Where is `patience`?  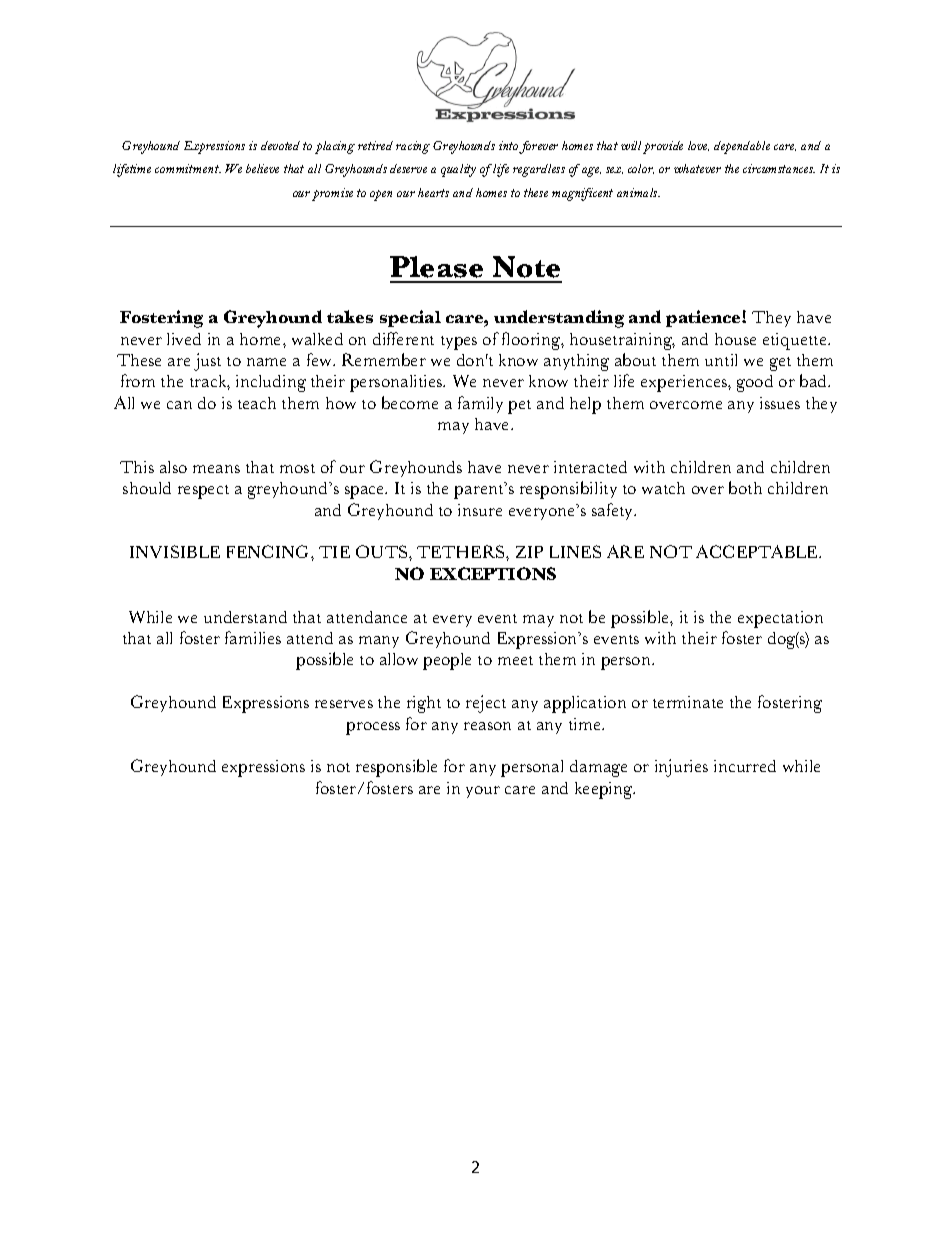 patience is located at coordinates (704, 318).
